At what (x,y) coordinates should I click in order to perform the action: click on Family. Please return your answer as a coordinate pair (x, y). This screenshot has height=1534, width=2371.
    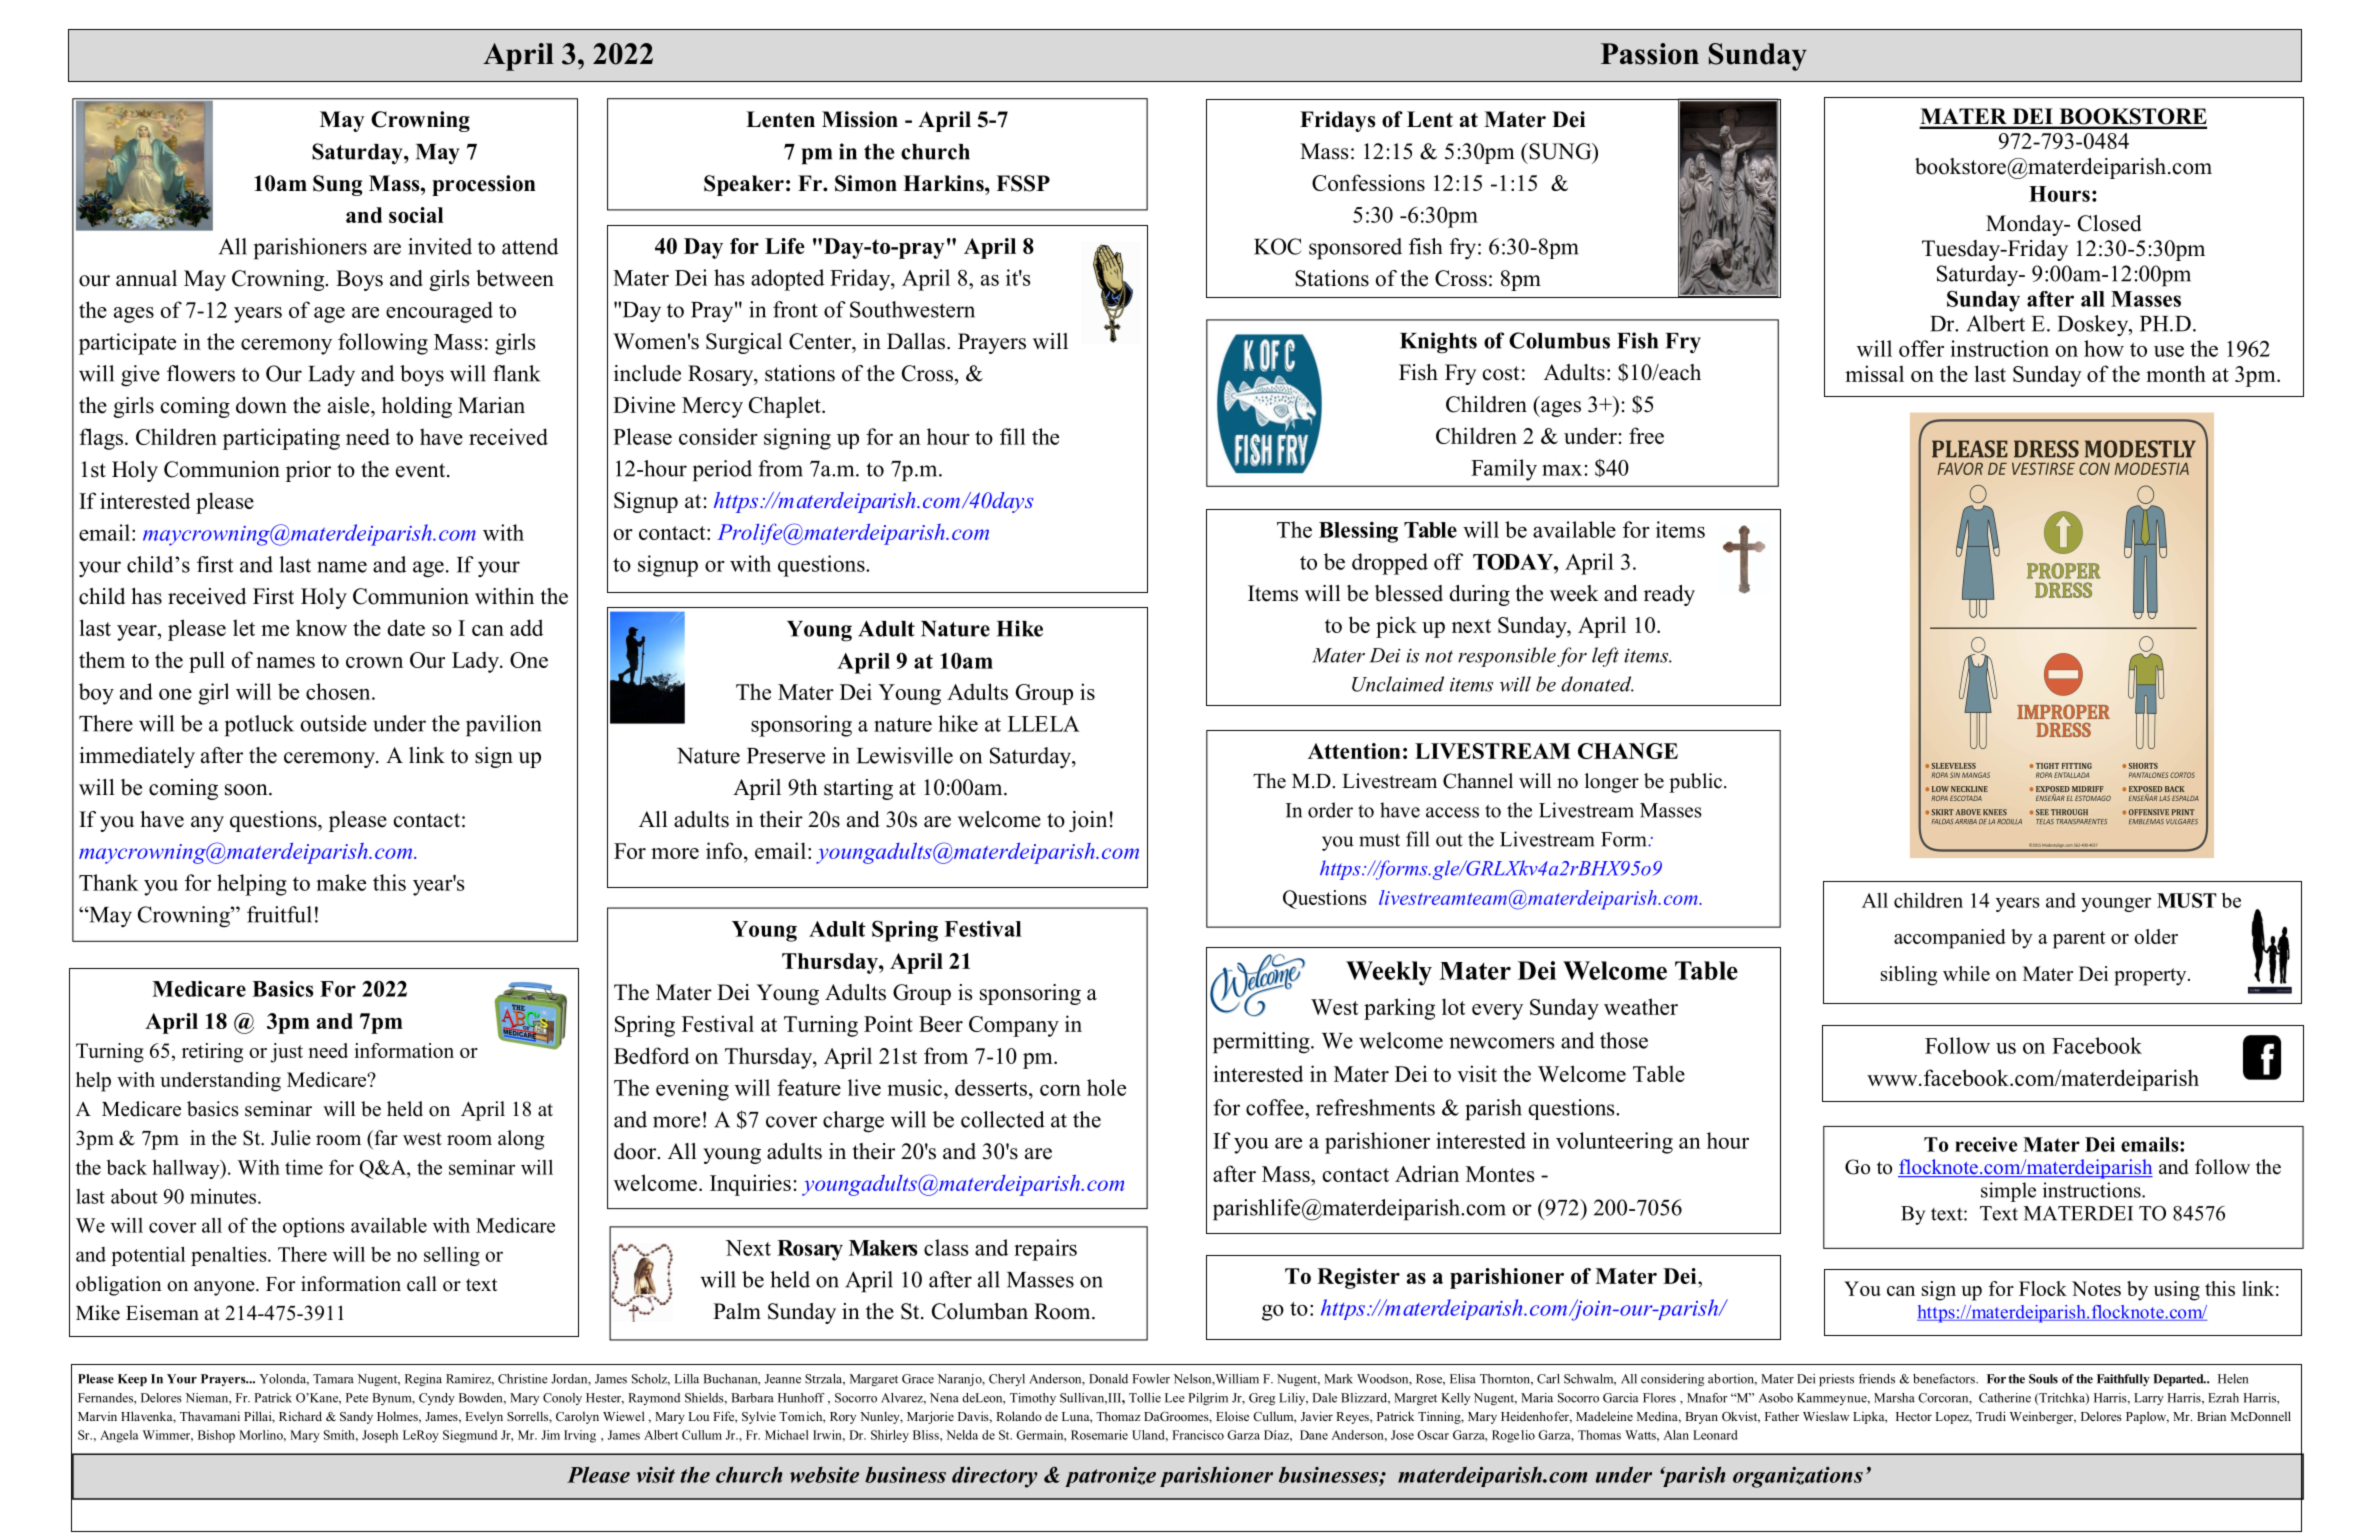
    Looking at the image, I should click on (1504, 470).
